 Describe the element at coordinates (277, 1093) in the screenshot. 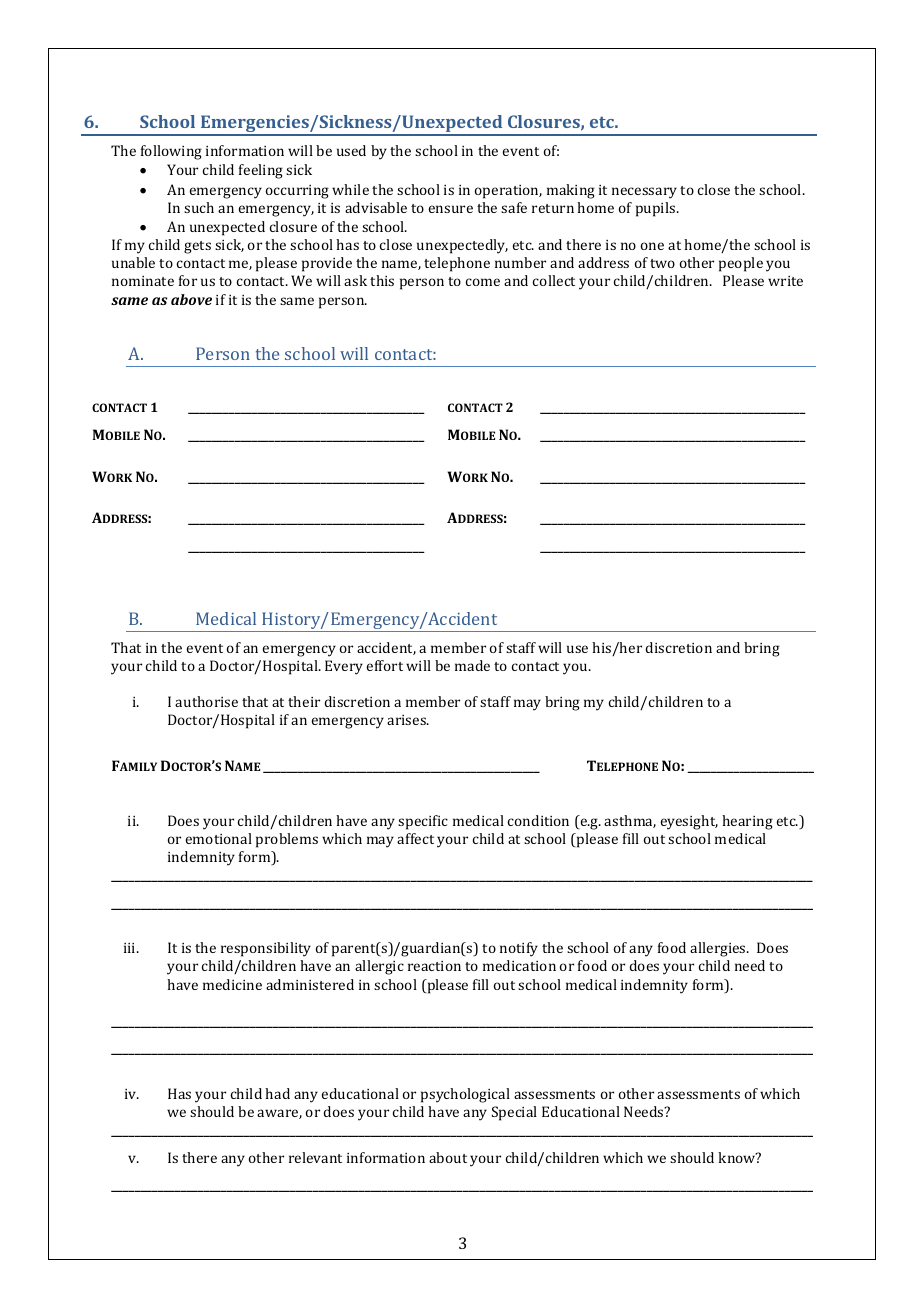

I see `had` at that location.
